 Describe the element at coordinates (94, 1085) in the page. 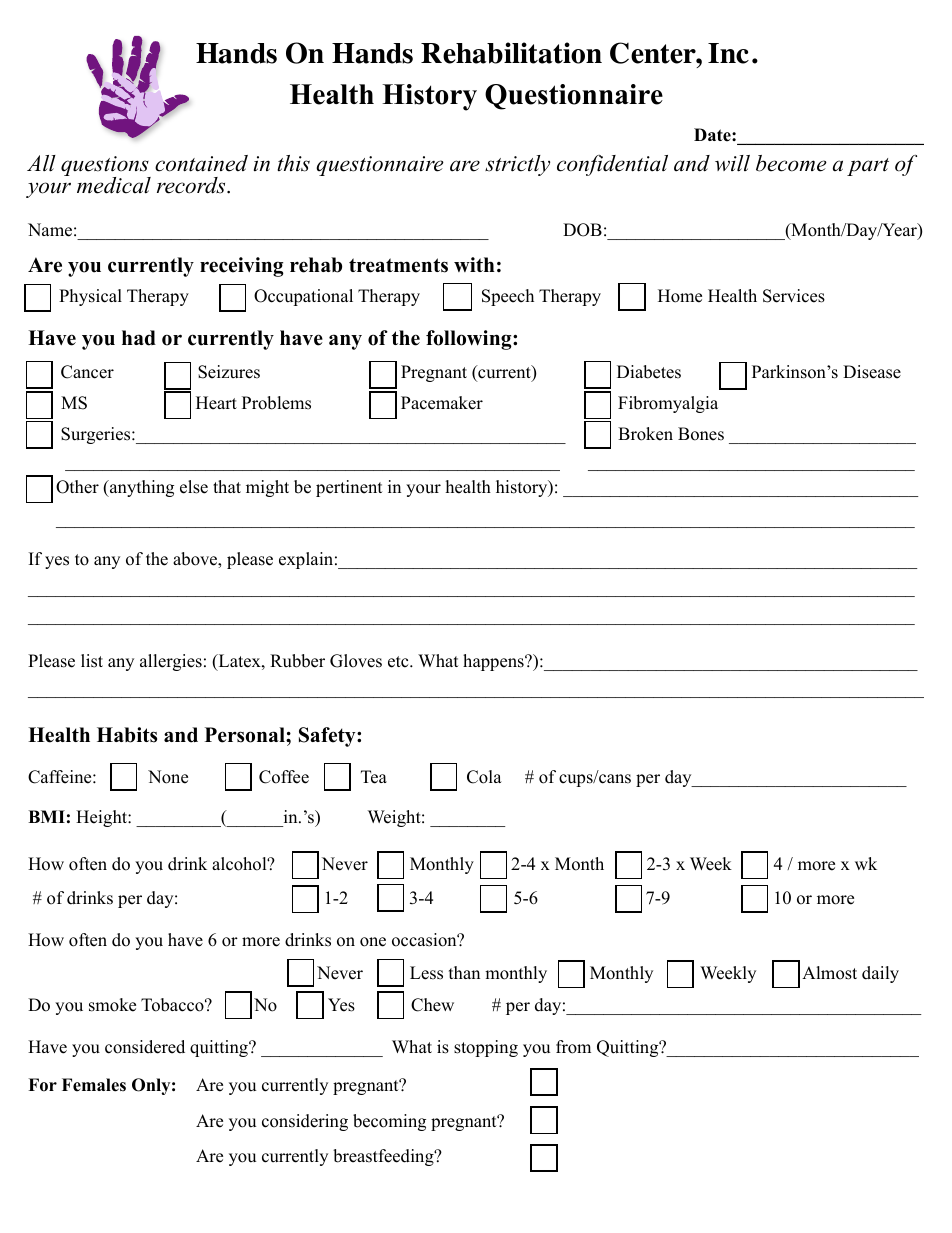

I see `Females` at that location.
